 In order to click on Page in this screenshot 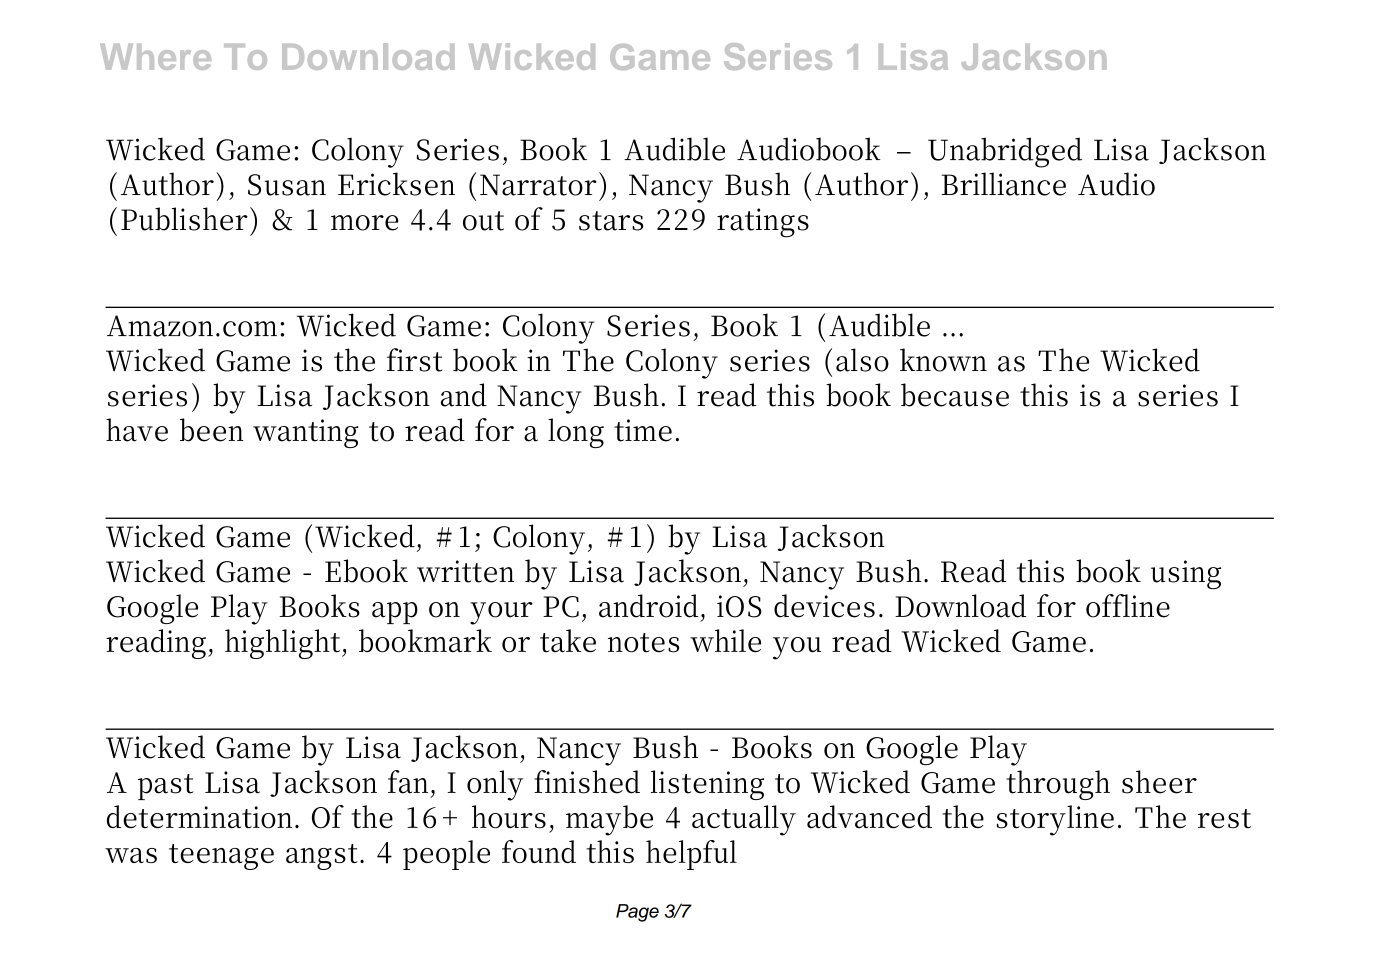, I will do `click(637, 913)`.
